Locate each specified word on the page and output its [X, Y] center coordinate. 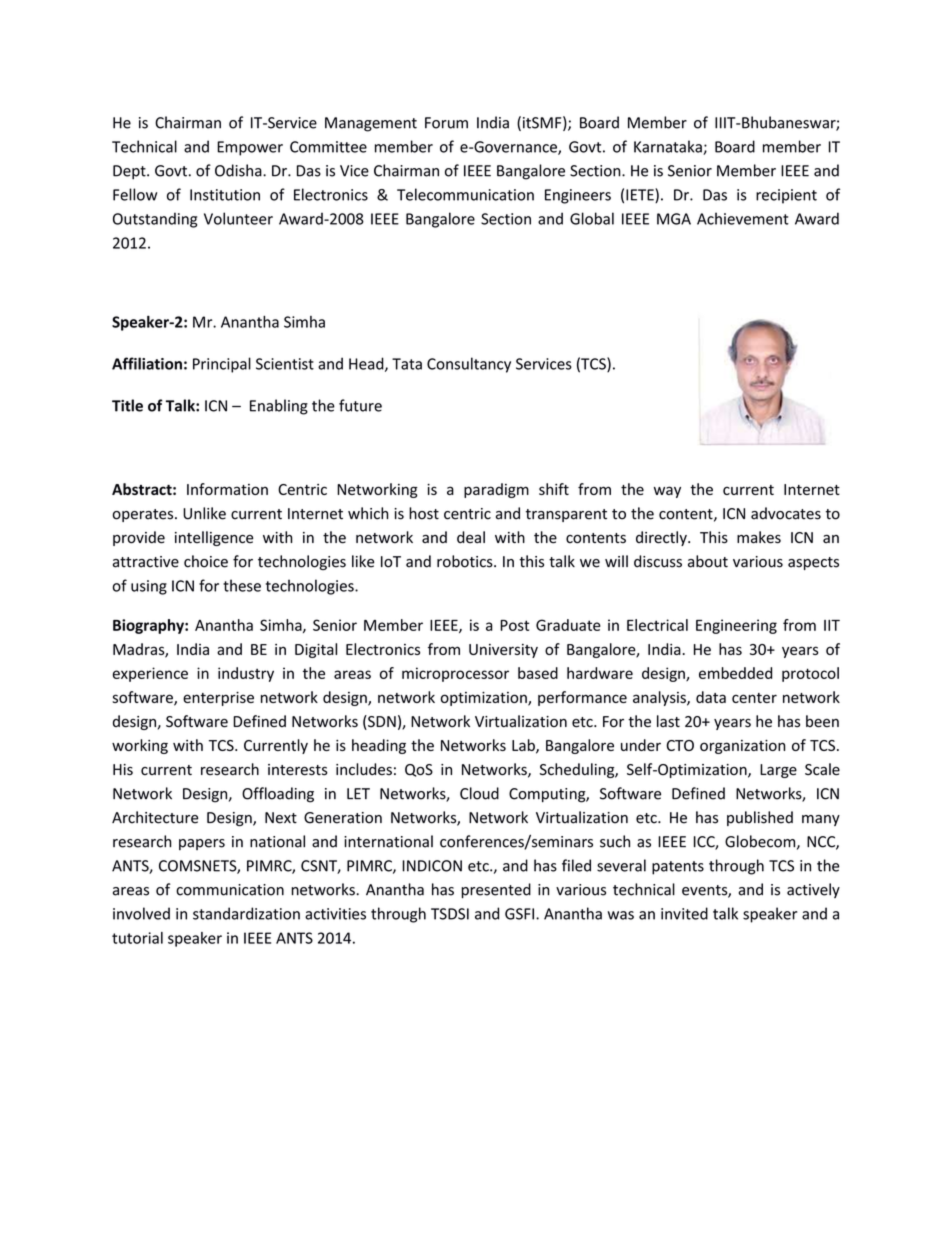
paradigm [496, 490]
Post [514, 625]
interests [298, 770]
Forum [446, 123]
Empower [250, 148]
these [242, 585]
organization [742, 747]
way [667, 492]
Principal [222, 365]
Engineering [736, 626]
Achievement [743, 218]
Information [227, 489]
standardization [246, 913]
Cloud [479, 793]
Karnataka [669, 147]
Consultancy [469, 365]
